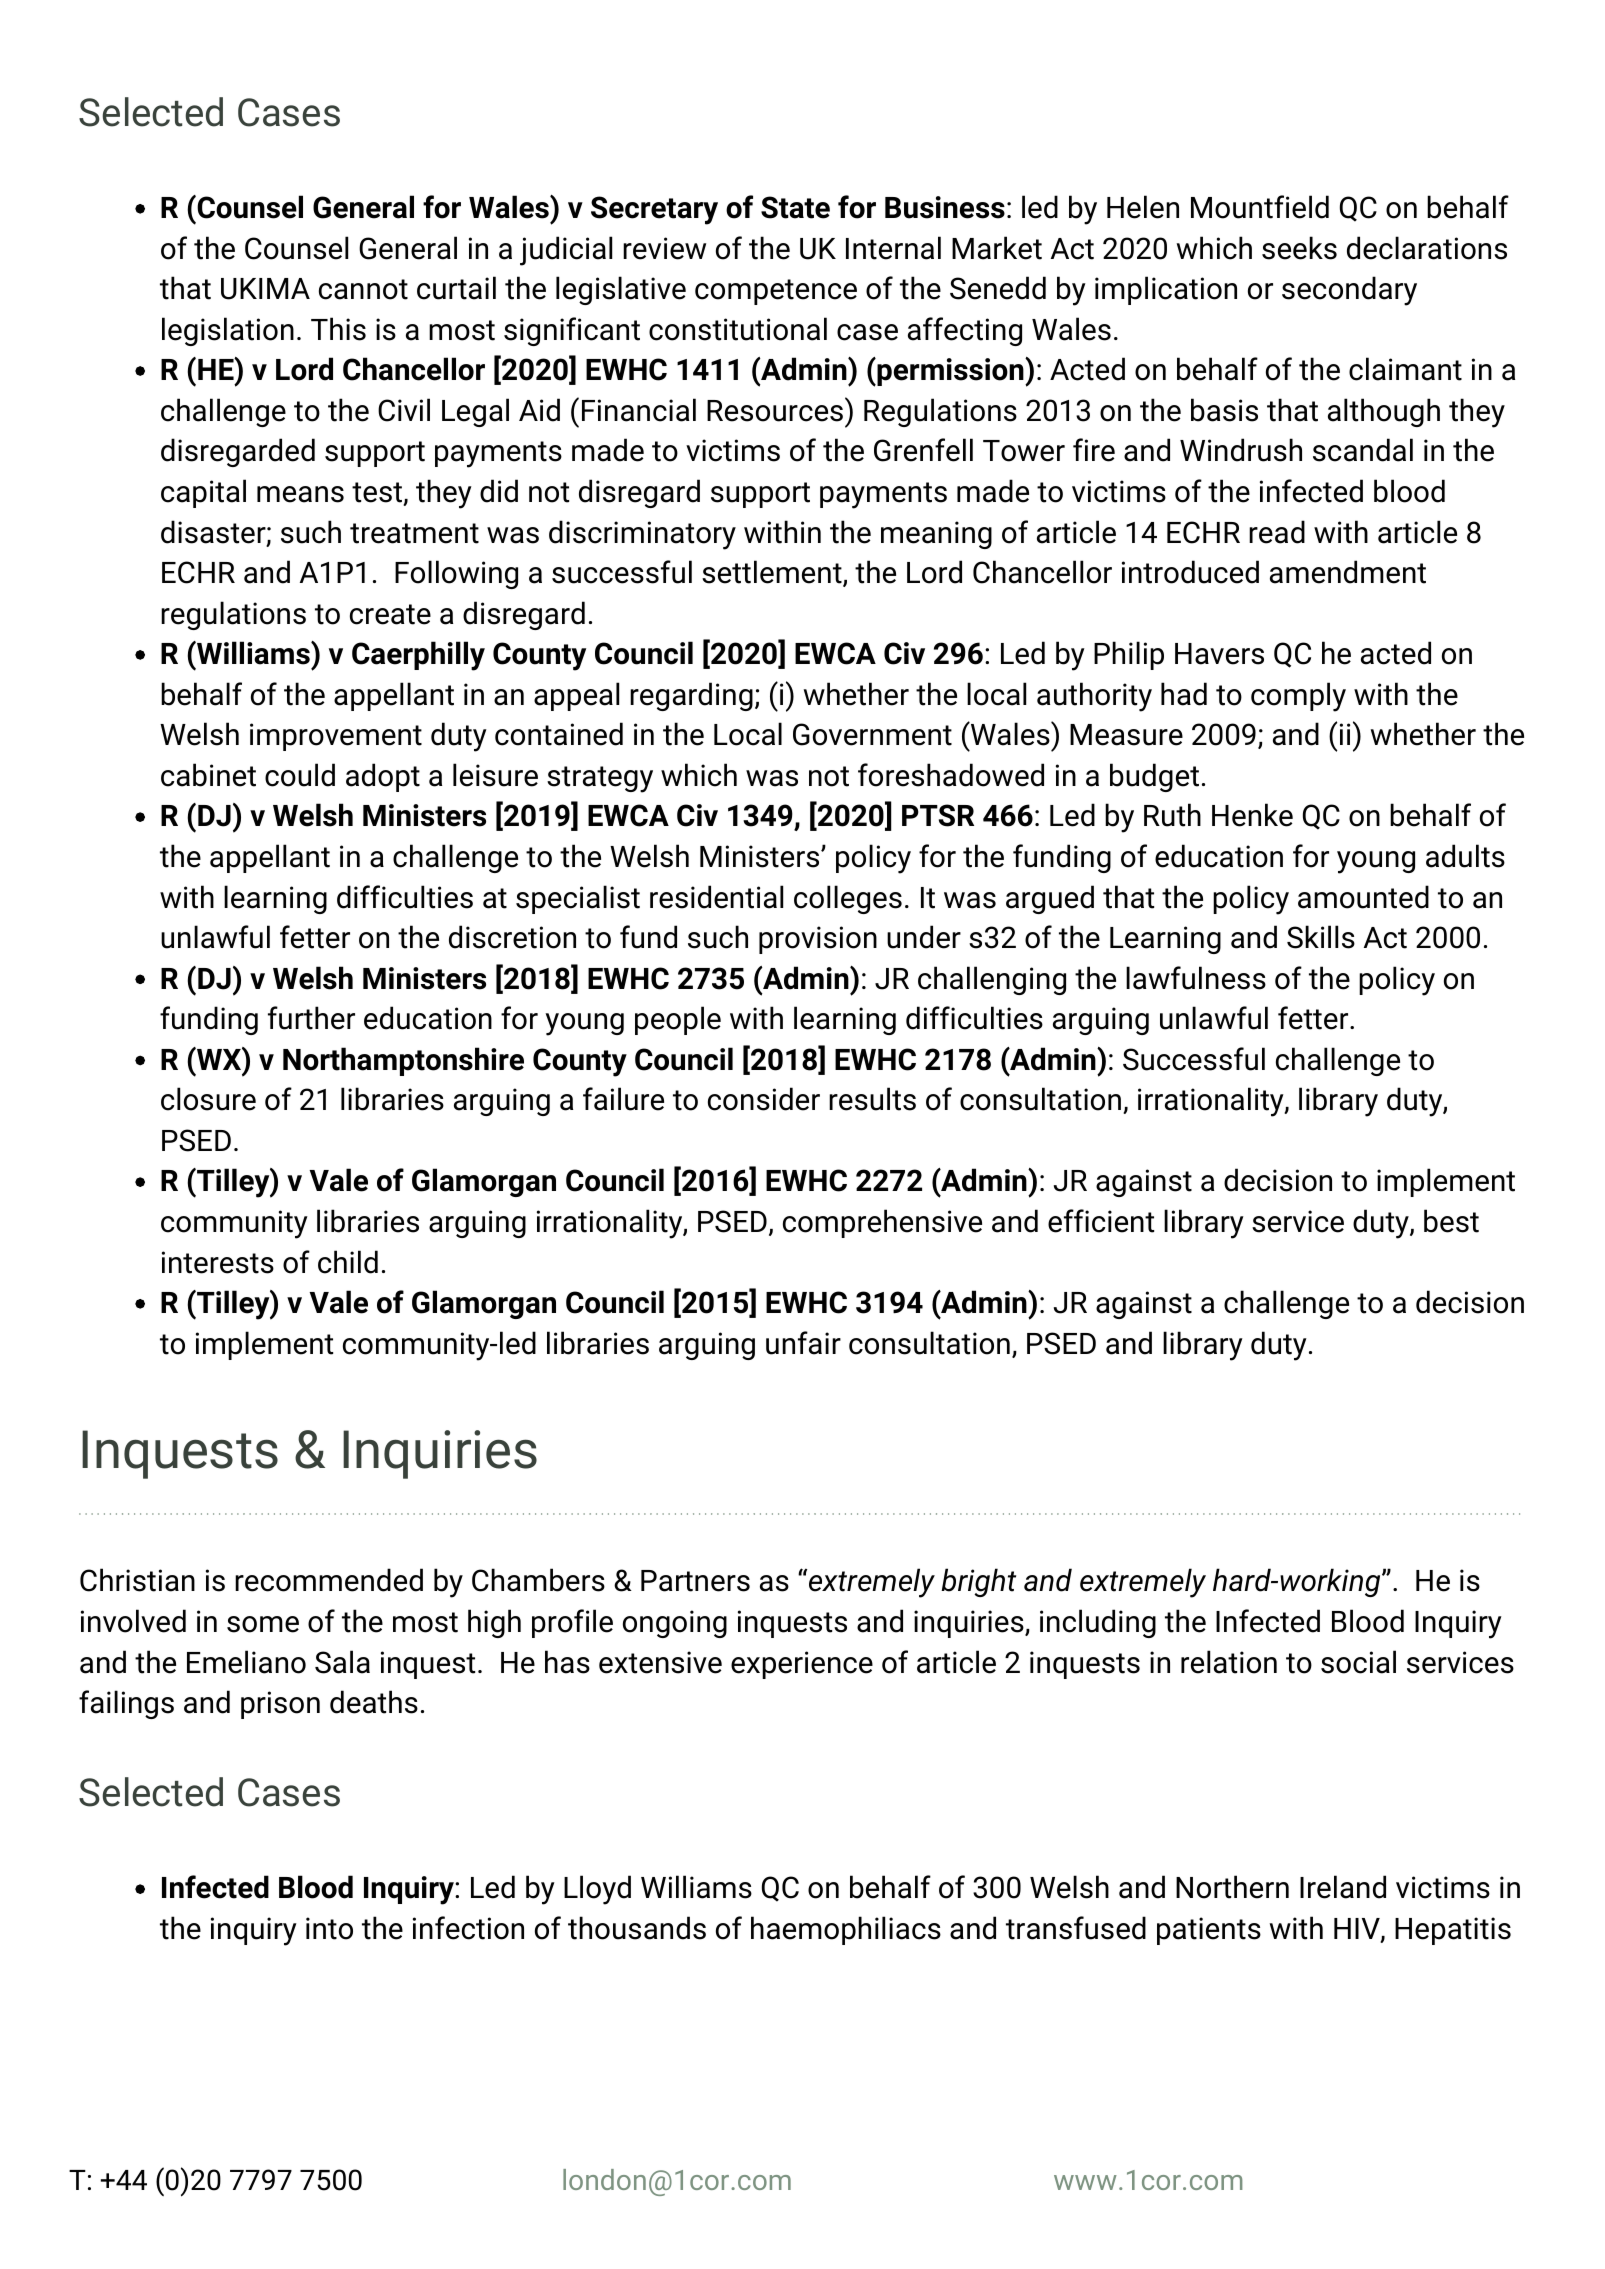  What do you see at coordinates (311, 1018) in the screenshot?
I see `further` at bounding box center [311, 1018].
